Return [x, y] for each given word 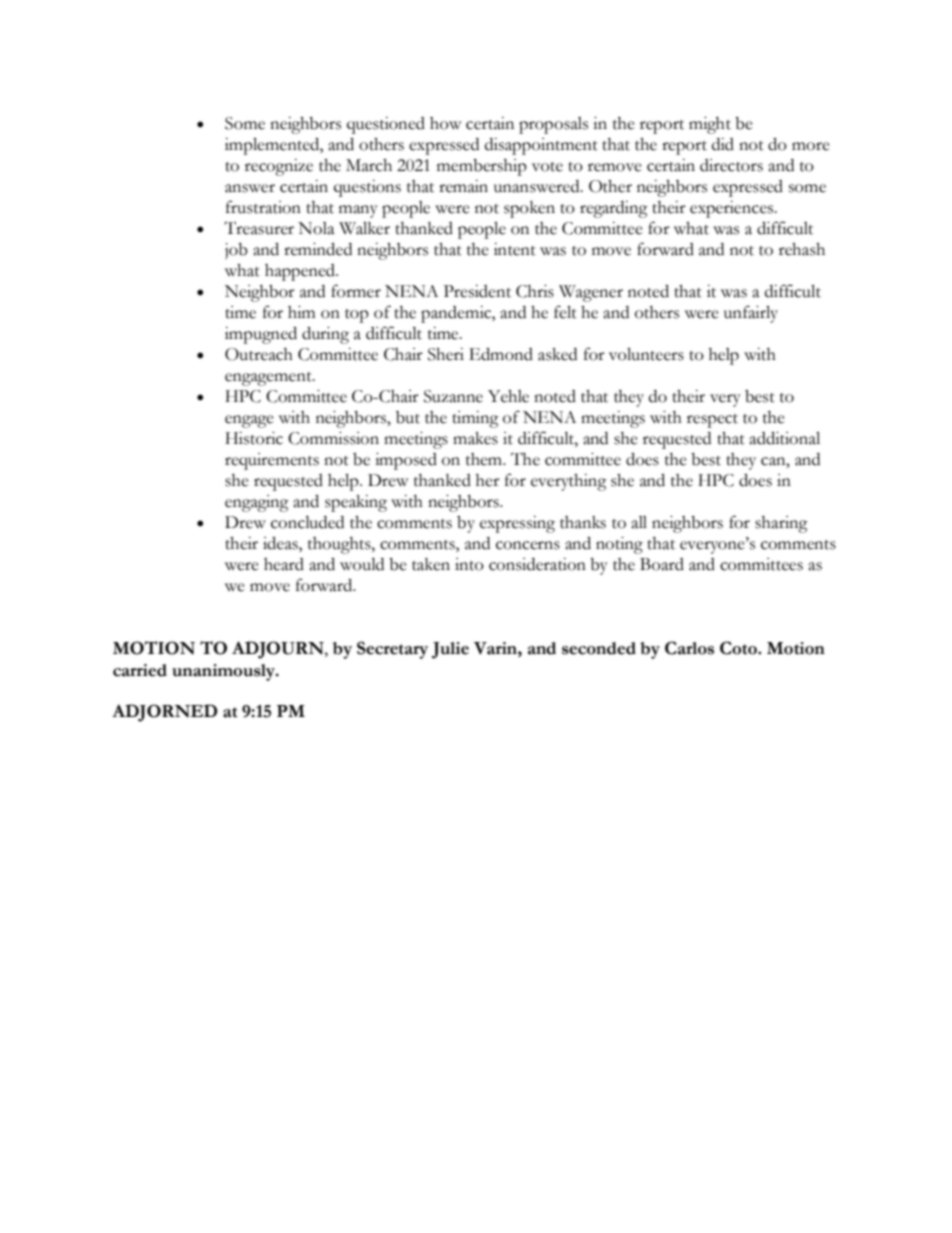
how [445, 123]
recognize [279, 167]
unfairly [751, 314]
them [485, 459]
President [477, 291]
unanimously [224, 672]
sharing [781, 524]
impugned [261, 335]
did [723, 144]
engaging [257, 503]
